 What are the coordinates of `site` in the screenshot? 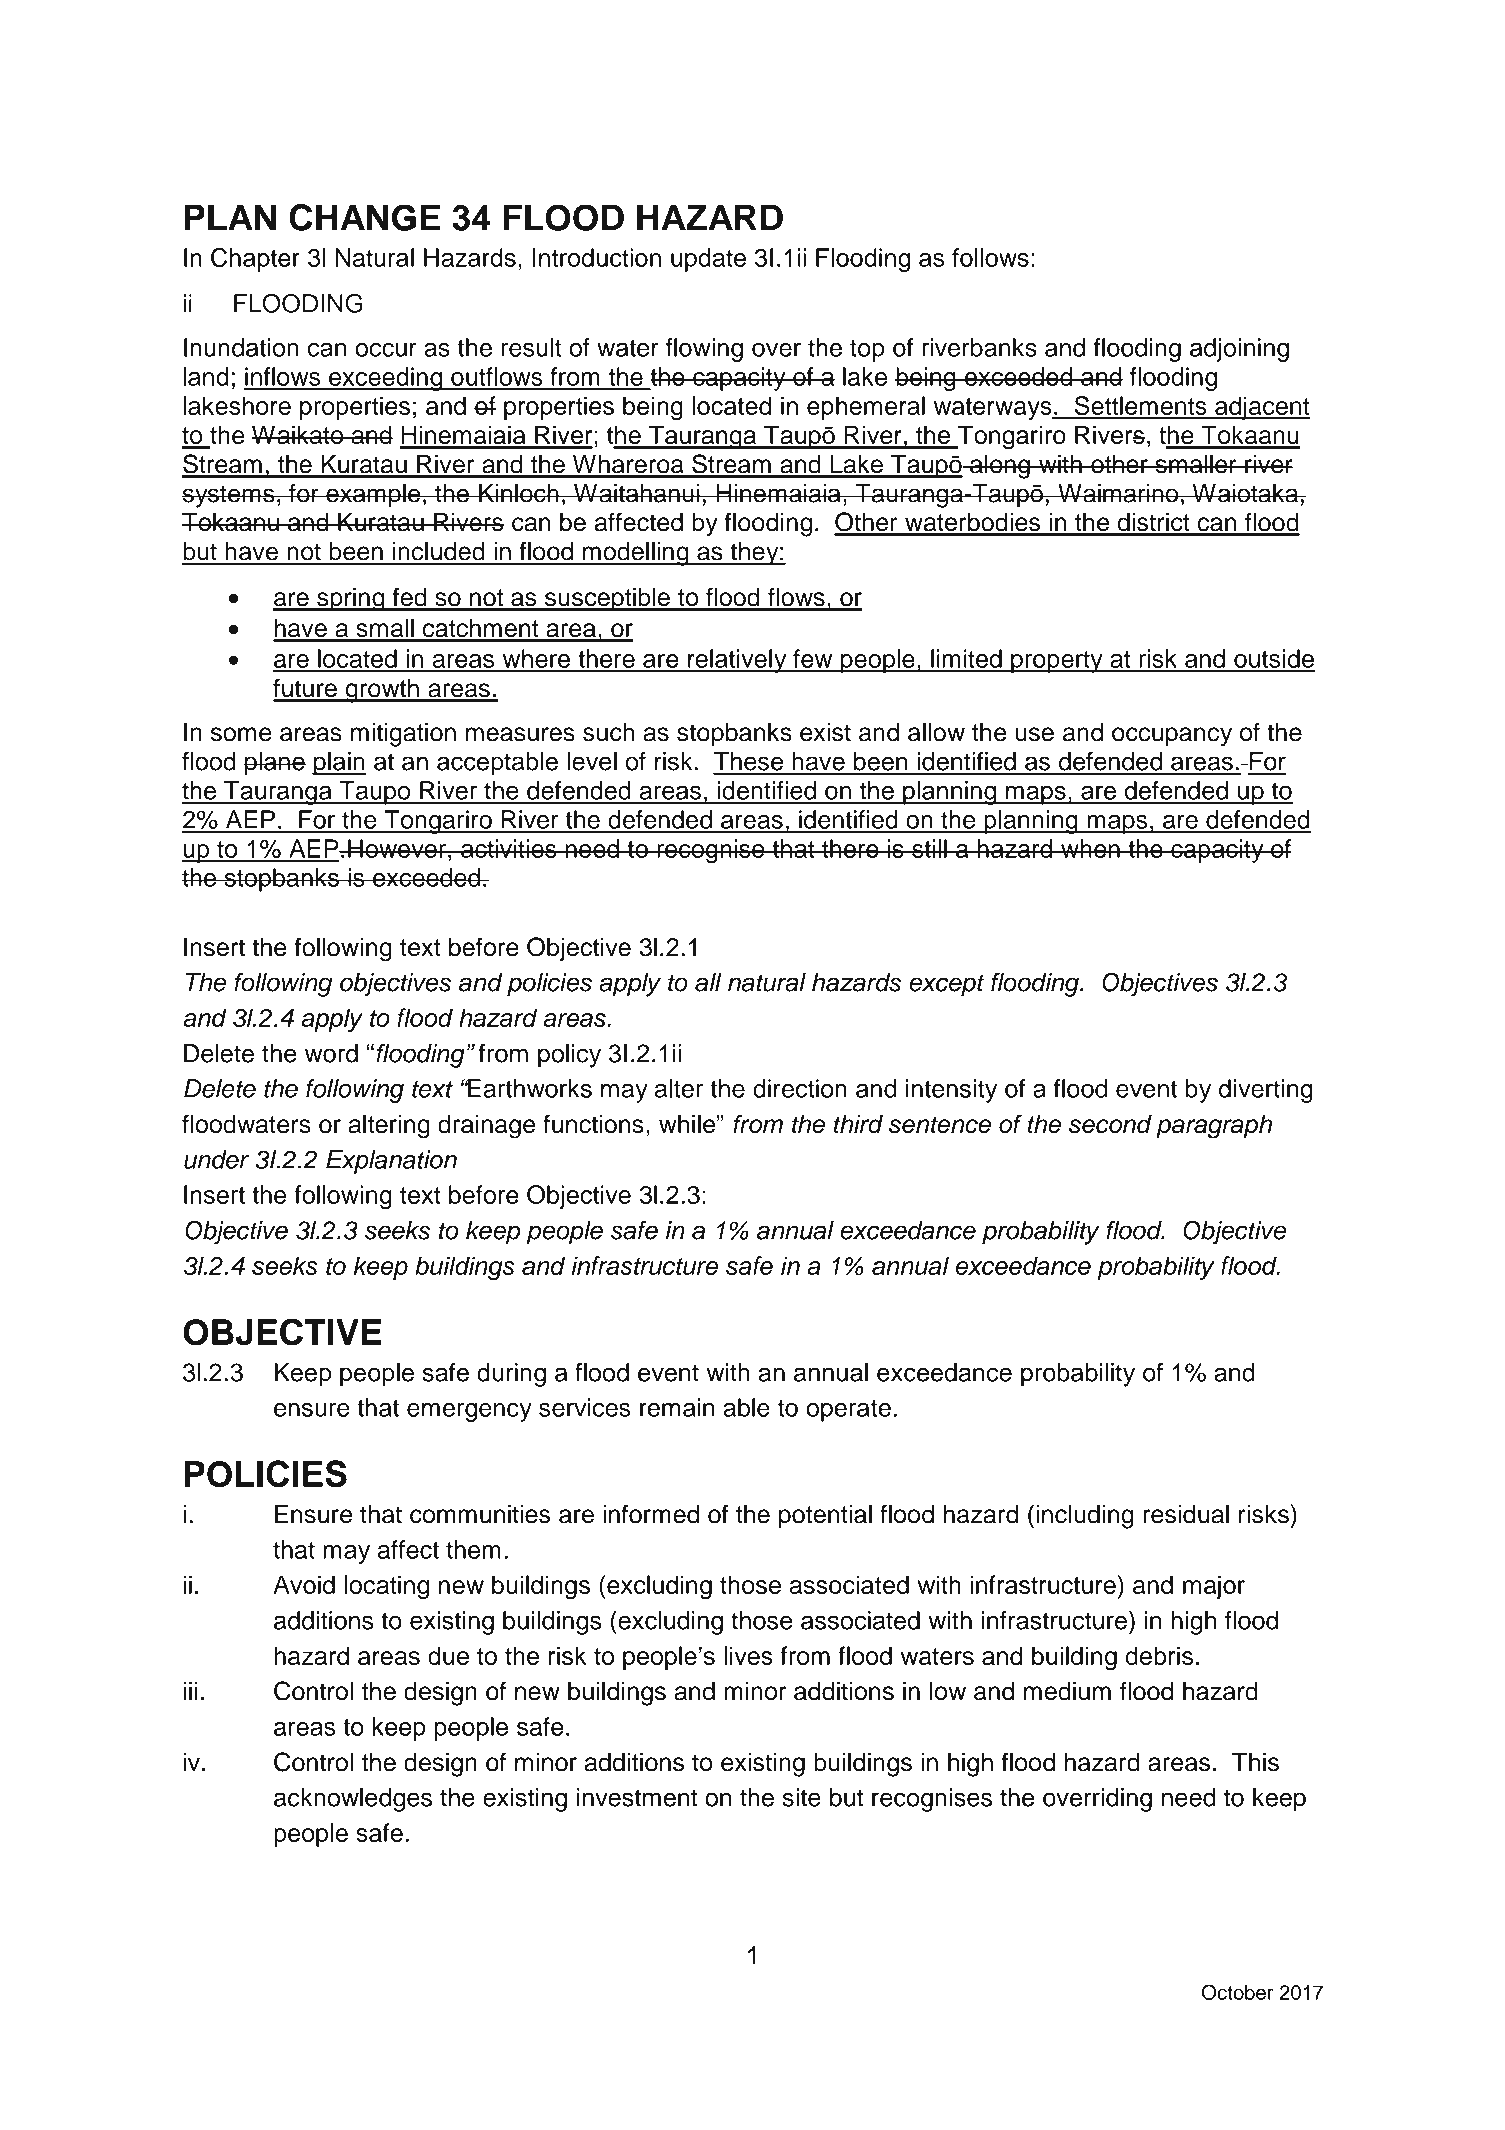 It's located at (802, 1797).
